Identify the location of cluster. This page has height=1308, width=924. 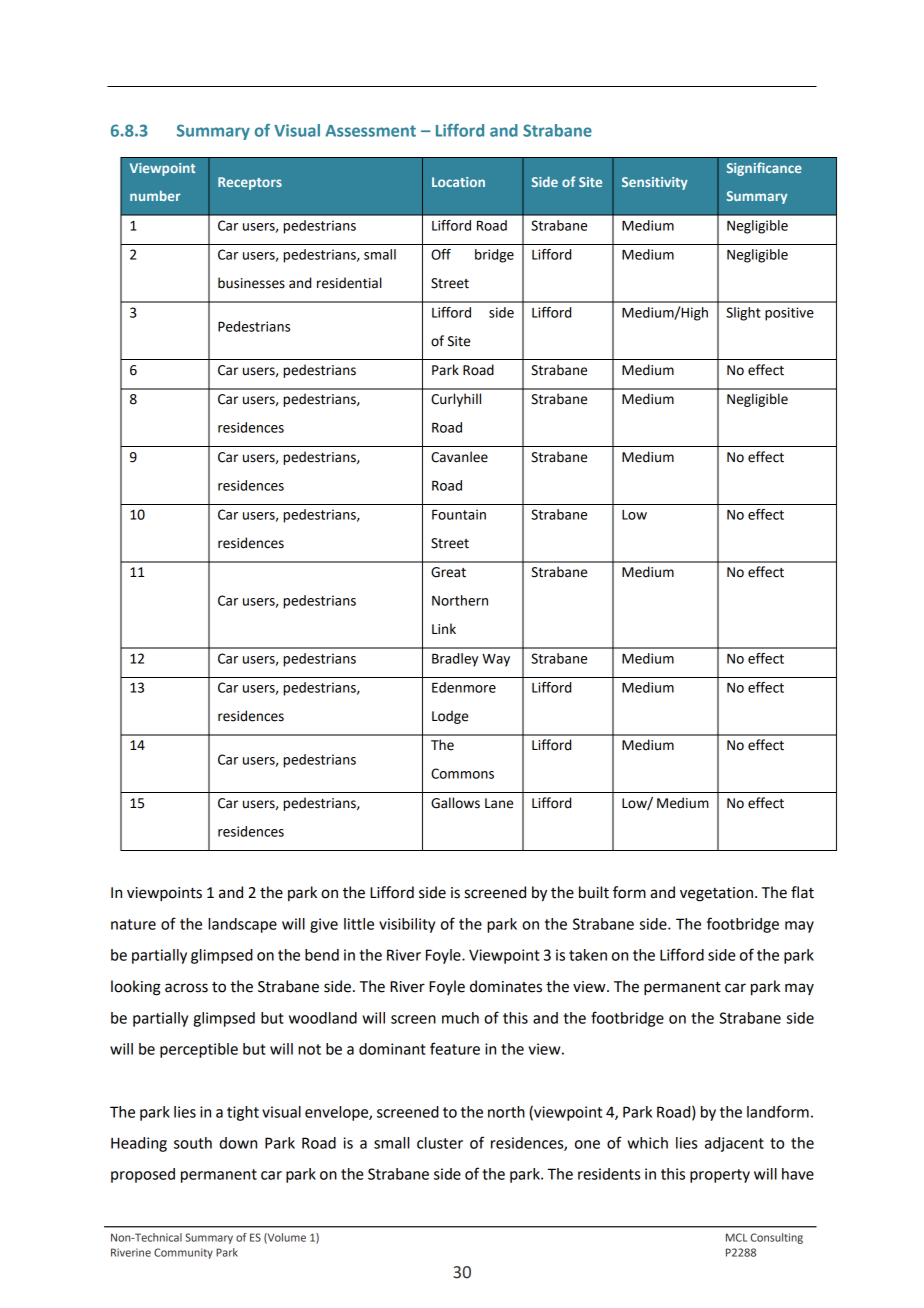
(440, 1143).
